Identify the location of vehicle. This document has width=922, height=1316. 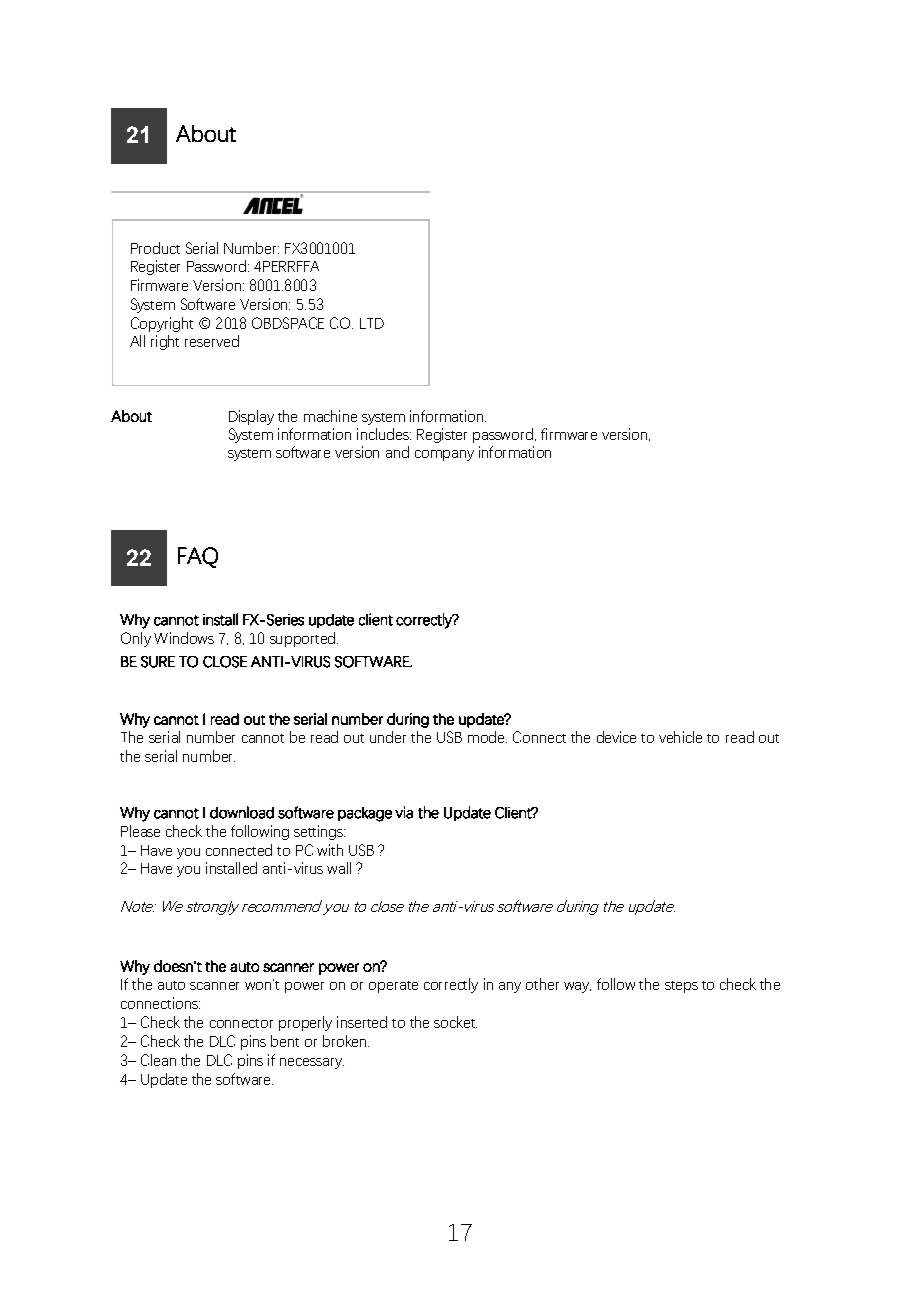
(680, 737).
